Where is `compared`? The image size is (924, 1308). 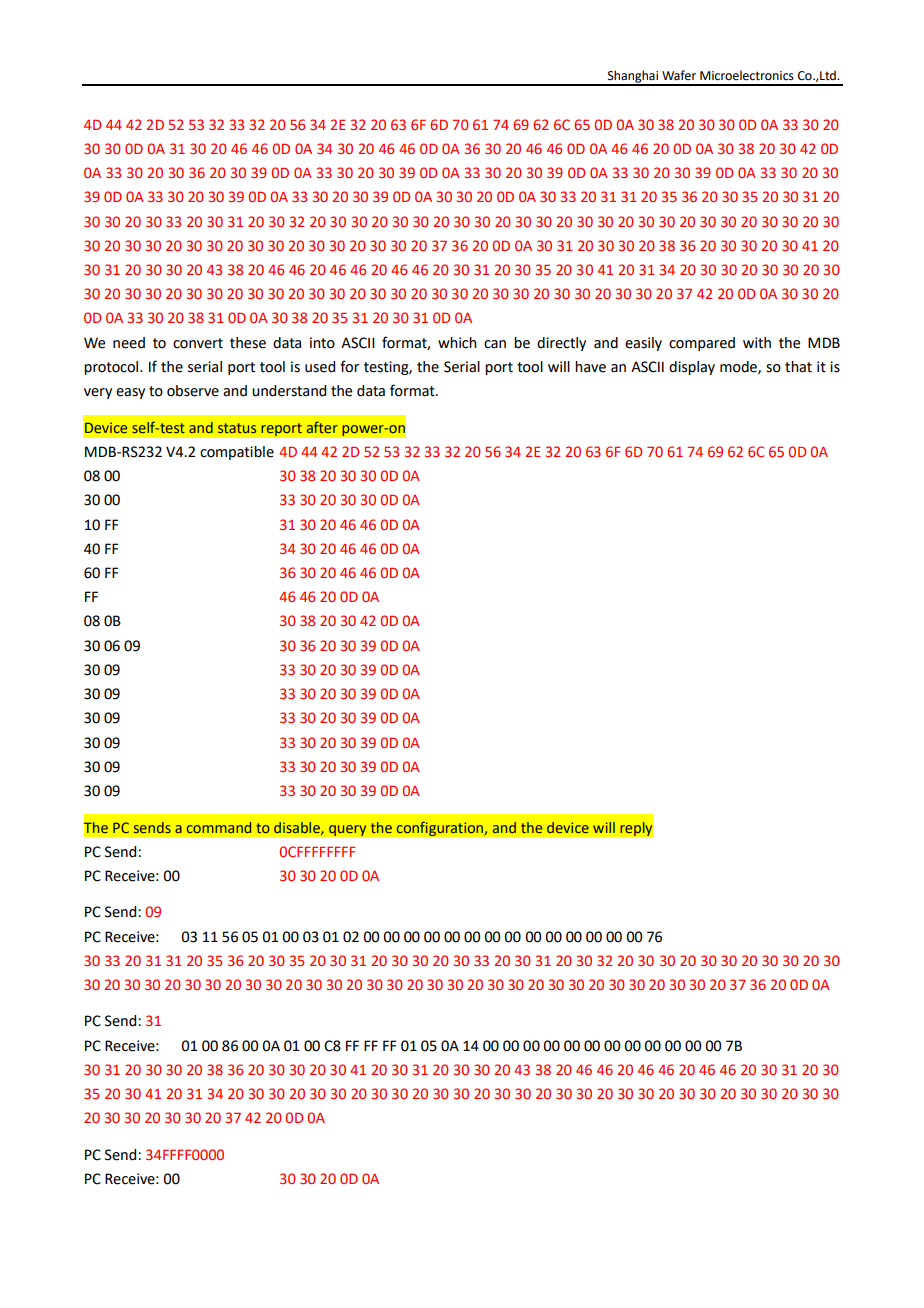
compared is located at coordinates (702, 344).
